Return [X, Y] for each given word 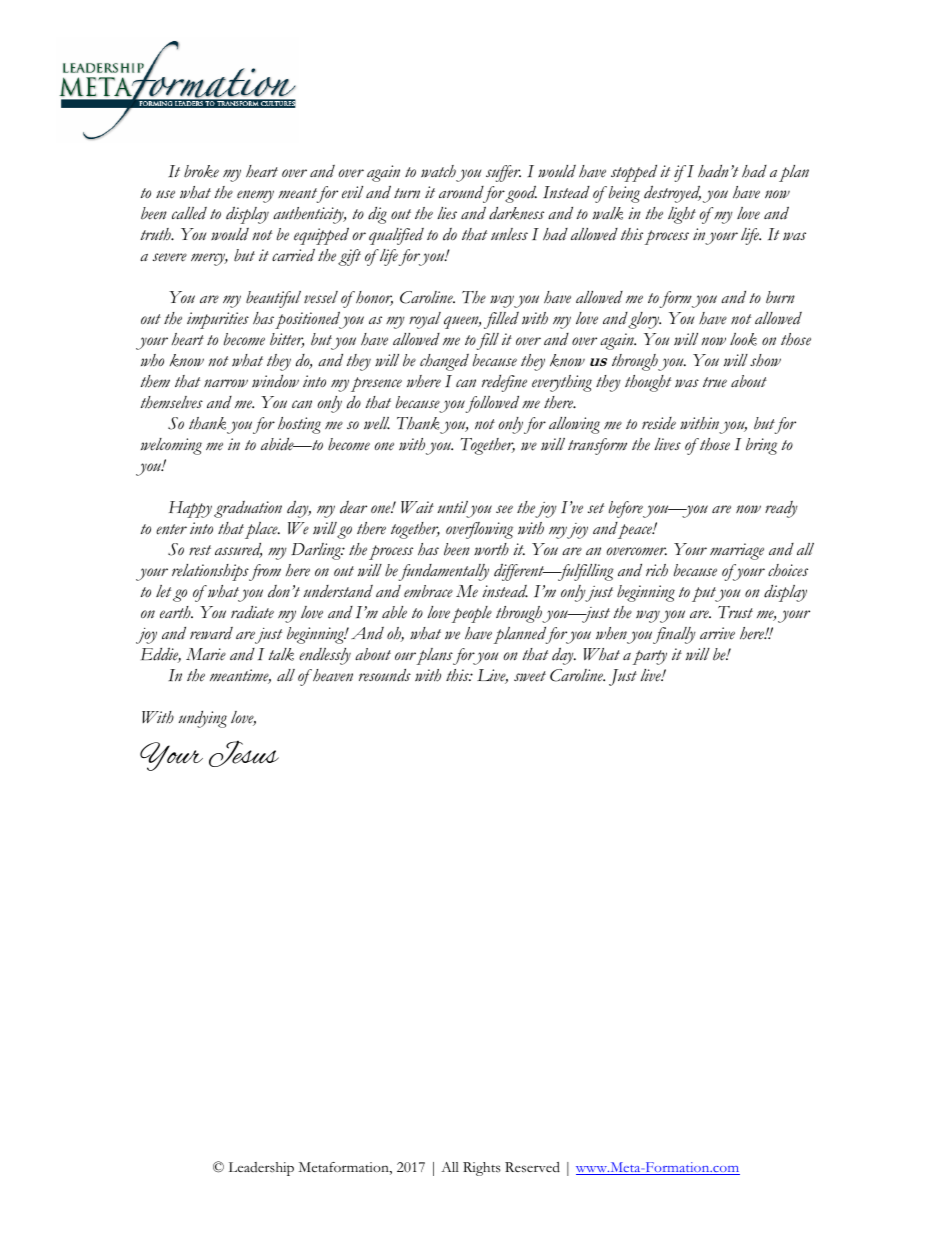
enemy [255, 196]
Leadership [261, 1169]
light [682, 215]
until [453, 507]
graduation [248, 509]
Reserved [532, 1167]
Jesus [244, 754]
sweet [530, 676]
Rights [482, 1169]
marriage [737, 551]
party [649, 657]
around [461, 192]
